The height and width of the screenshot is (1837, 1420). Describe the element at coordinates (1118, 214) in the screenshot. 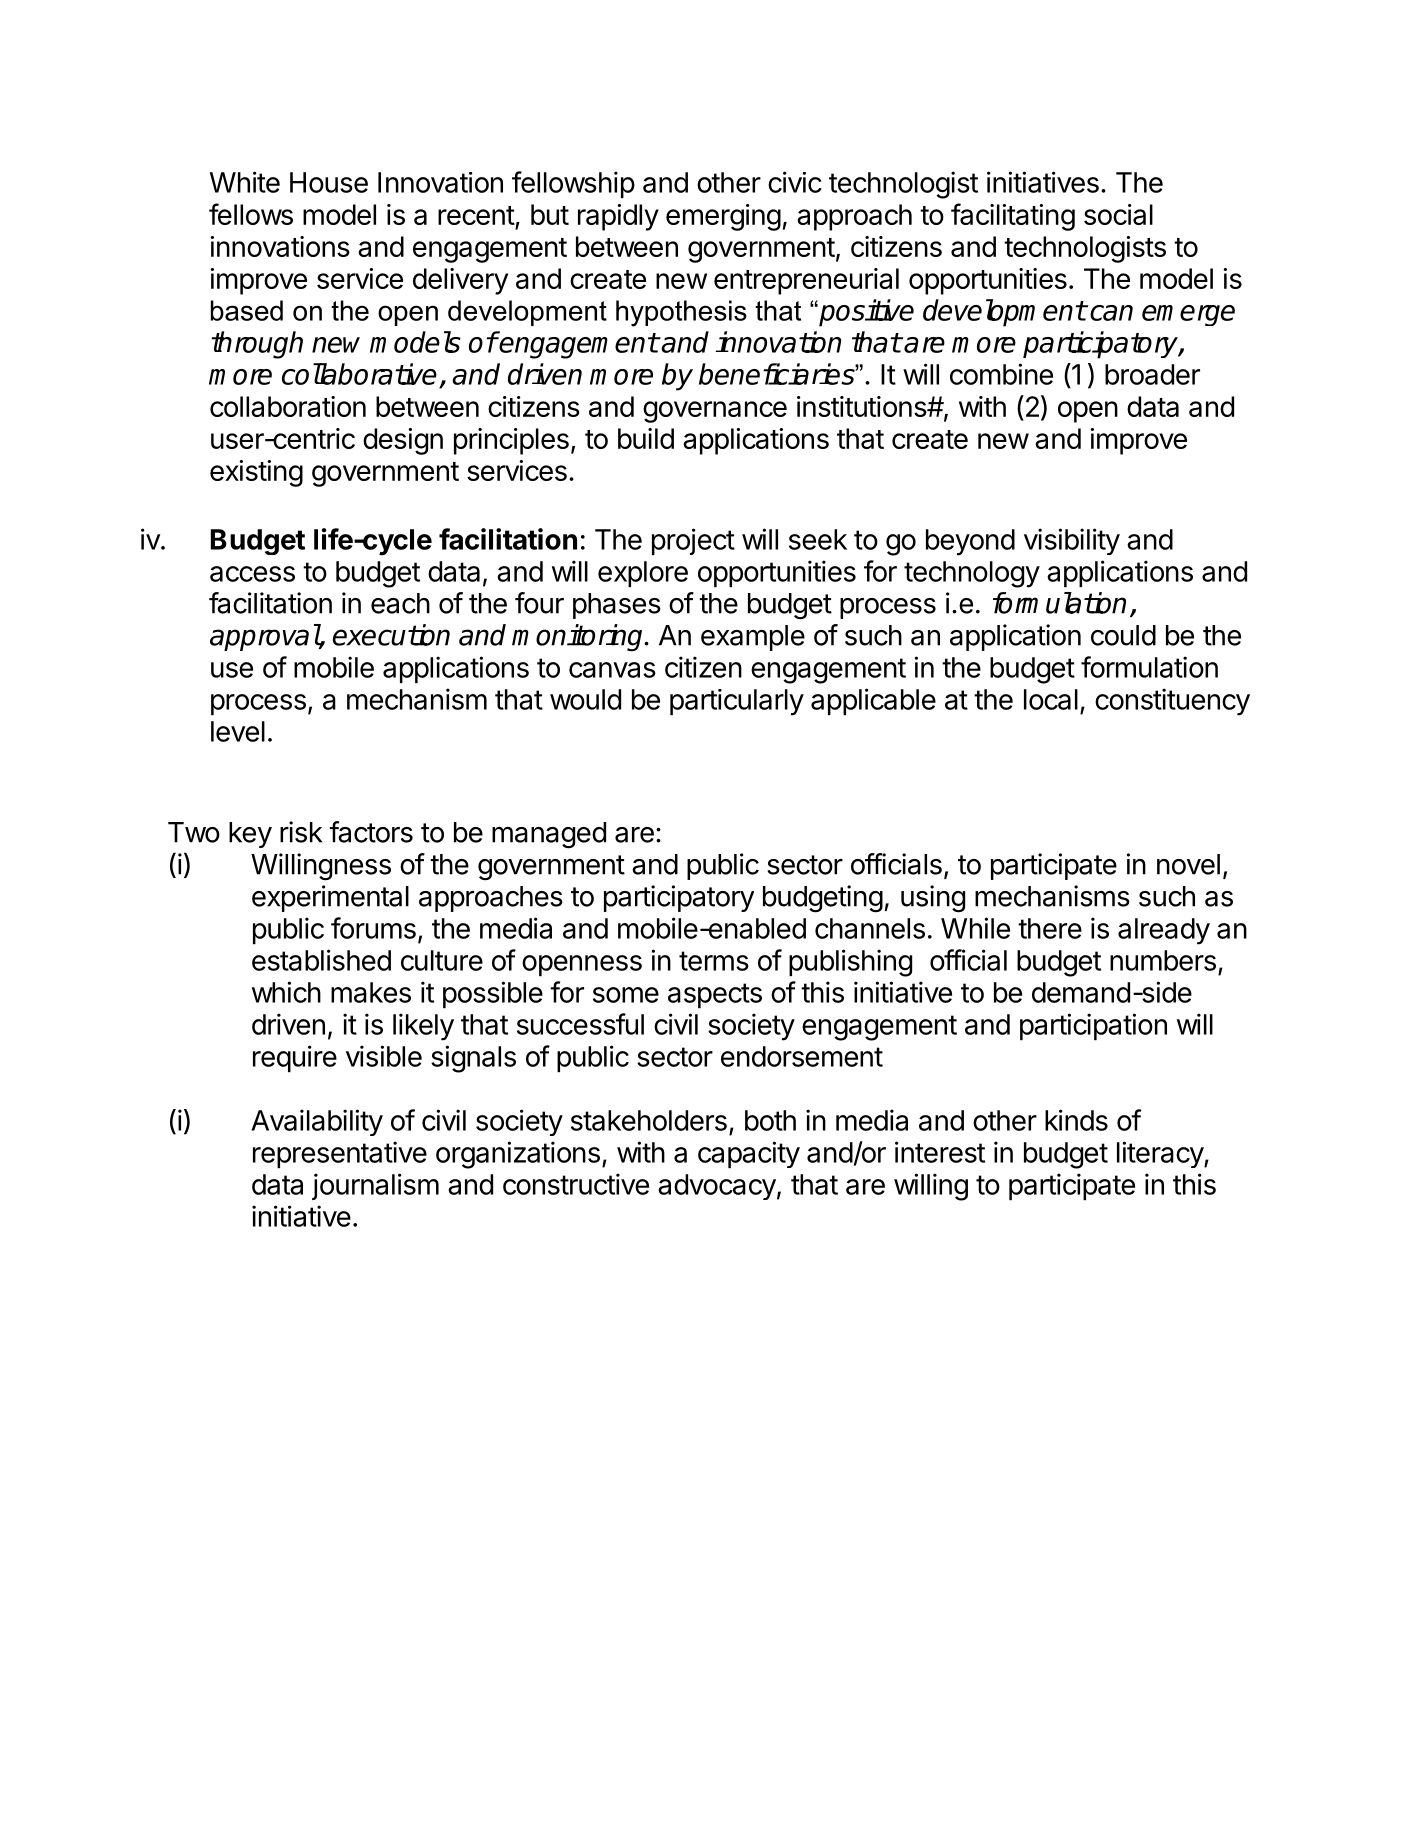

I see `social` at that location.
